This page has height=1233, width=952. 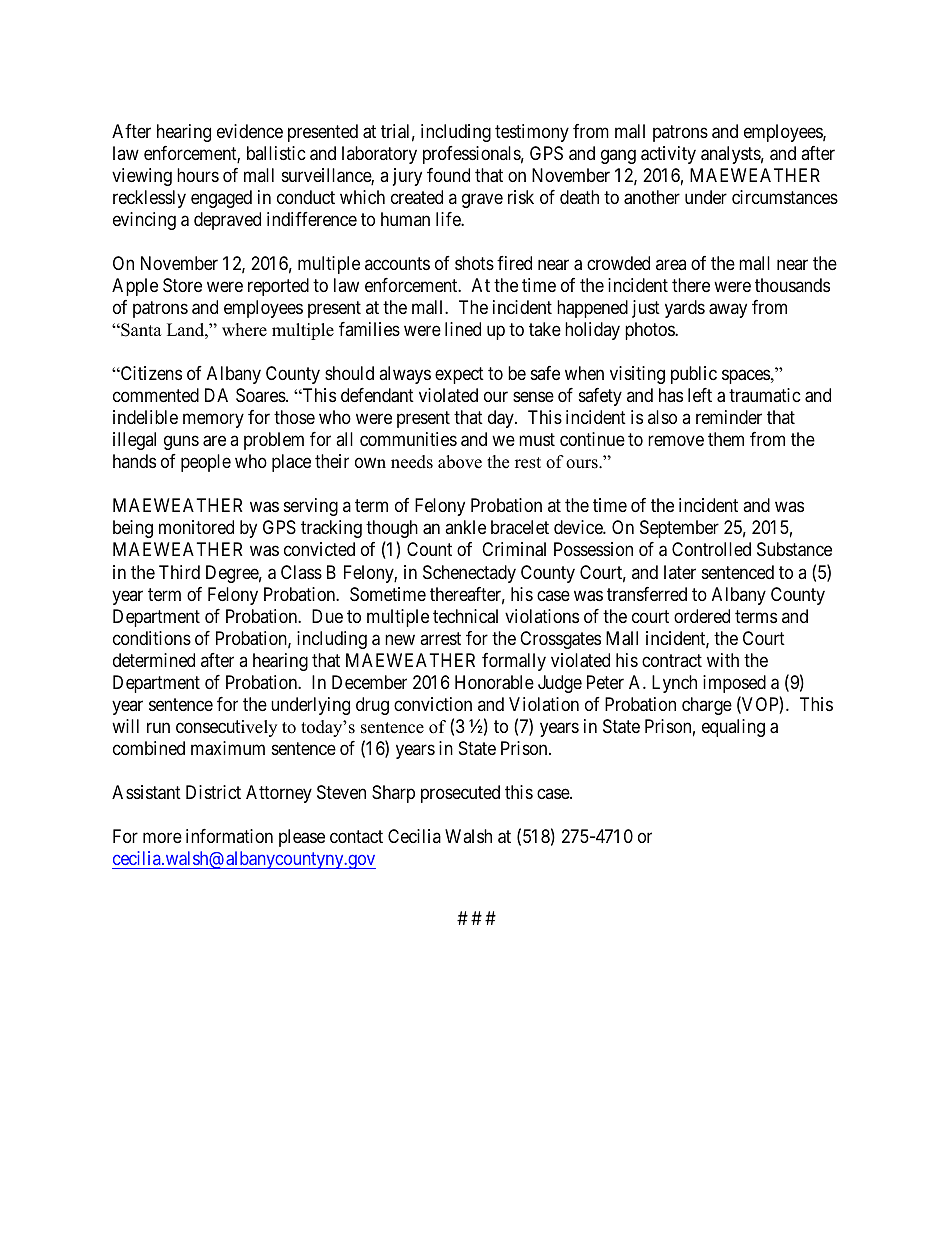 I want to click on them, so click(x=726, y=439).
